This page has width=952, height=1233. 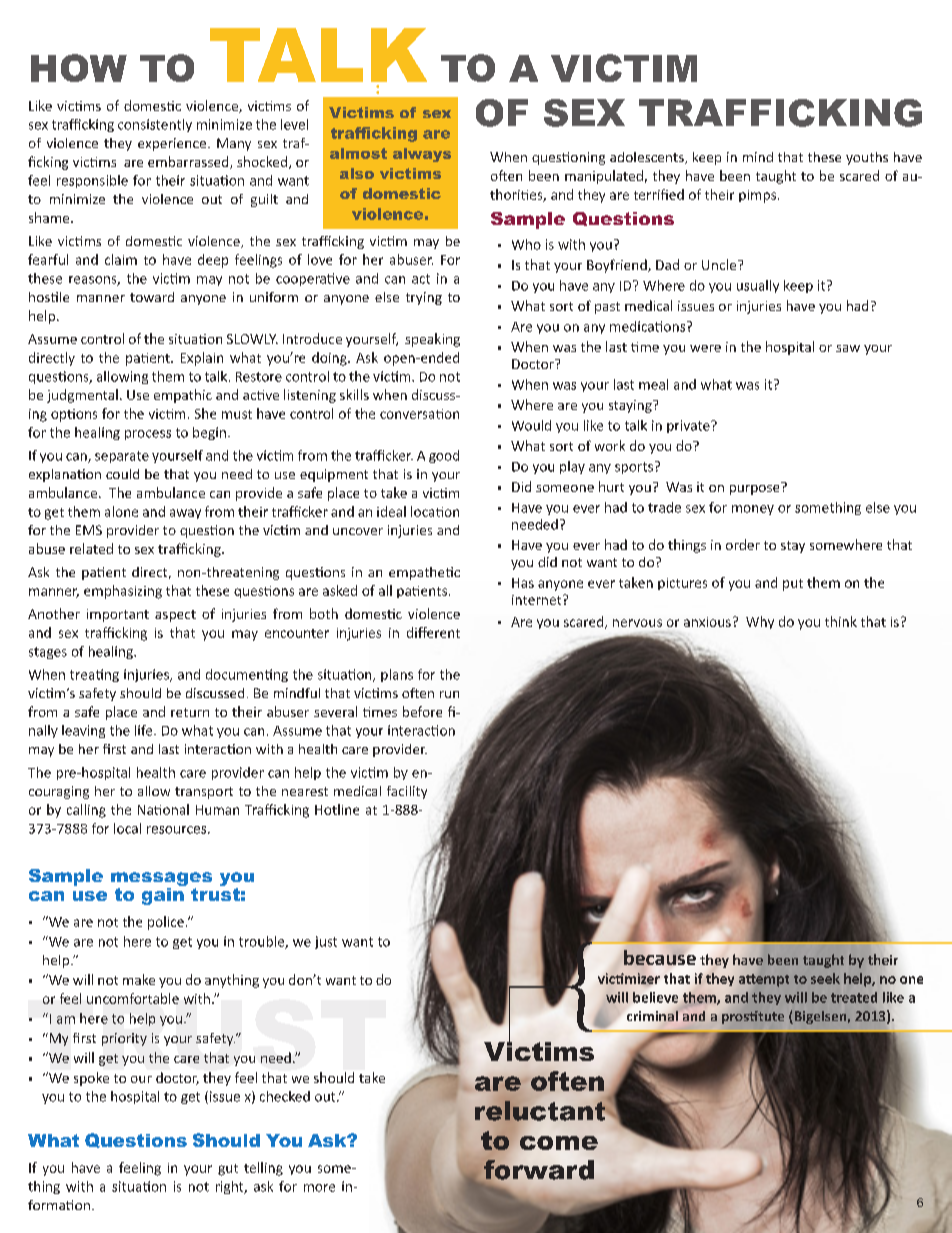 I want to click on gut, so click(x=228, y=1170).
